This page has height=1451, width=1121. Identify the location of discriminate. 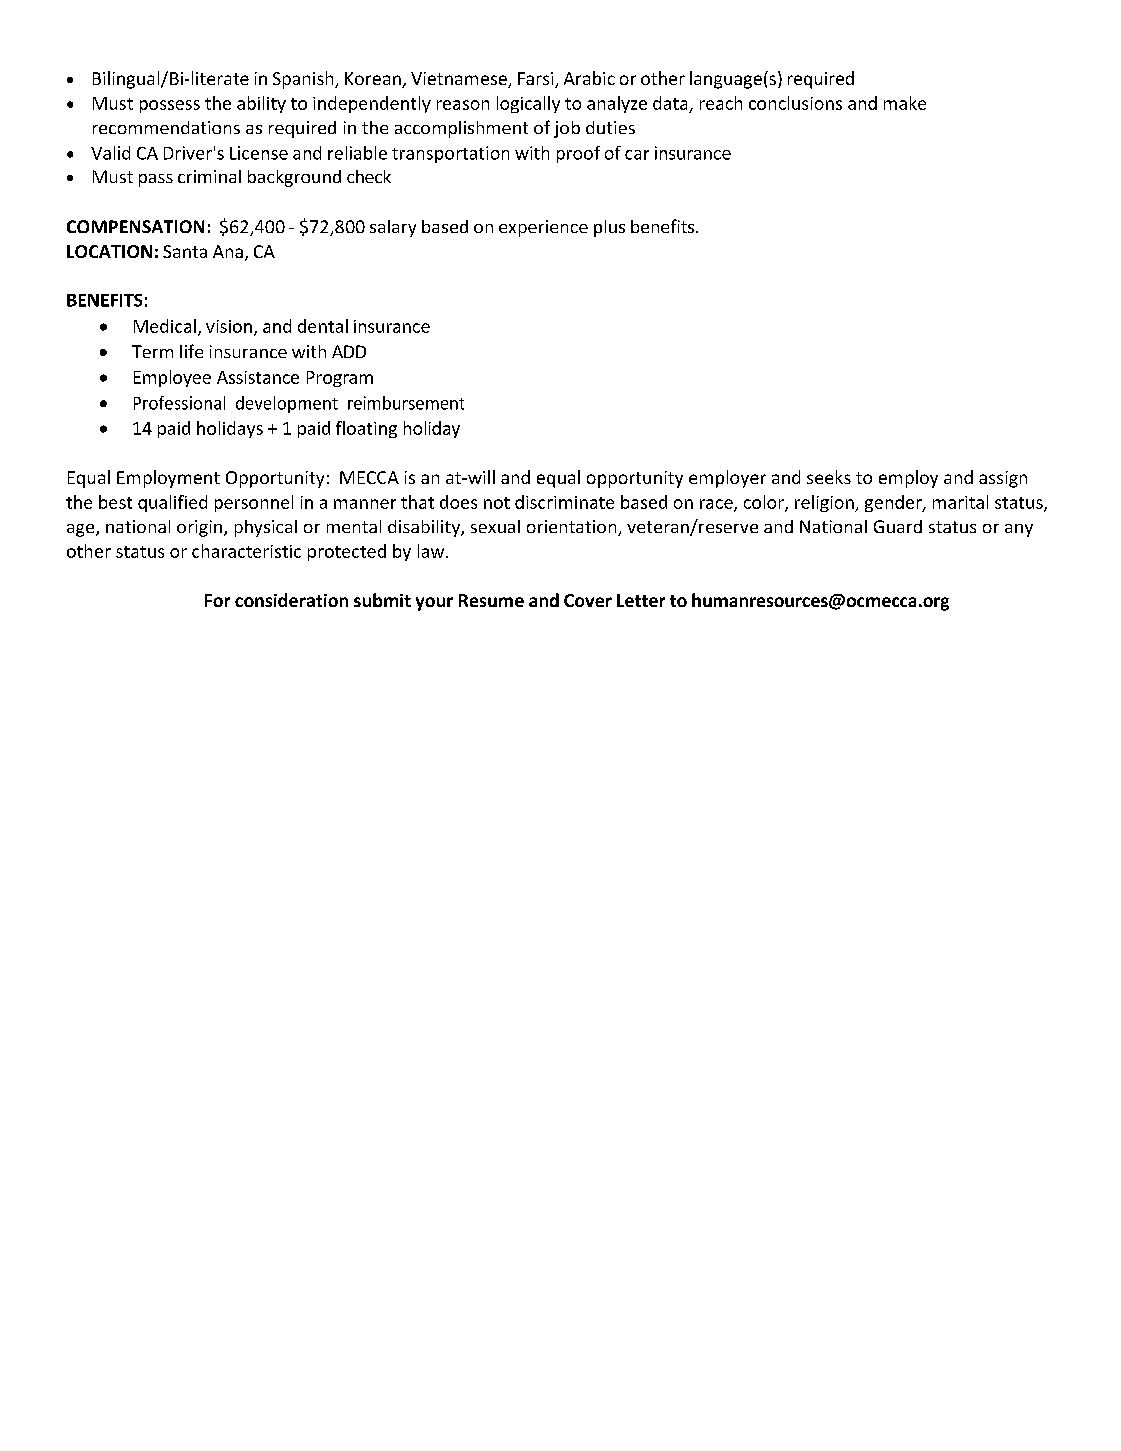
(564, 502).
